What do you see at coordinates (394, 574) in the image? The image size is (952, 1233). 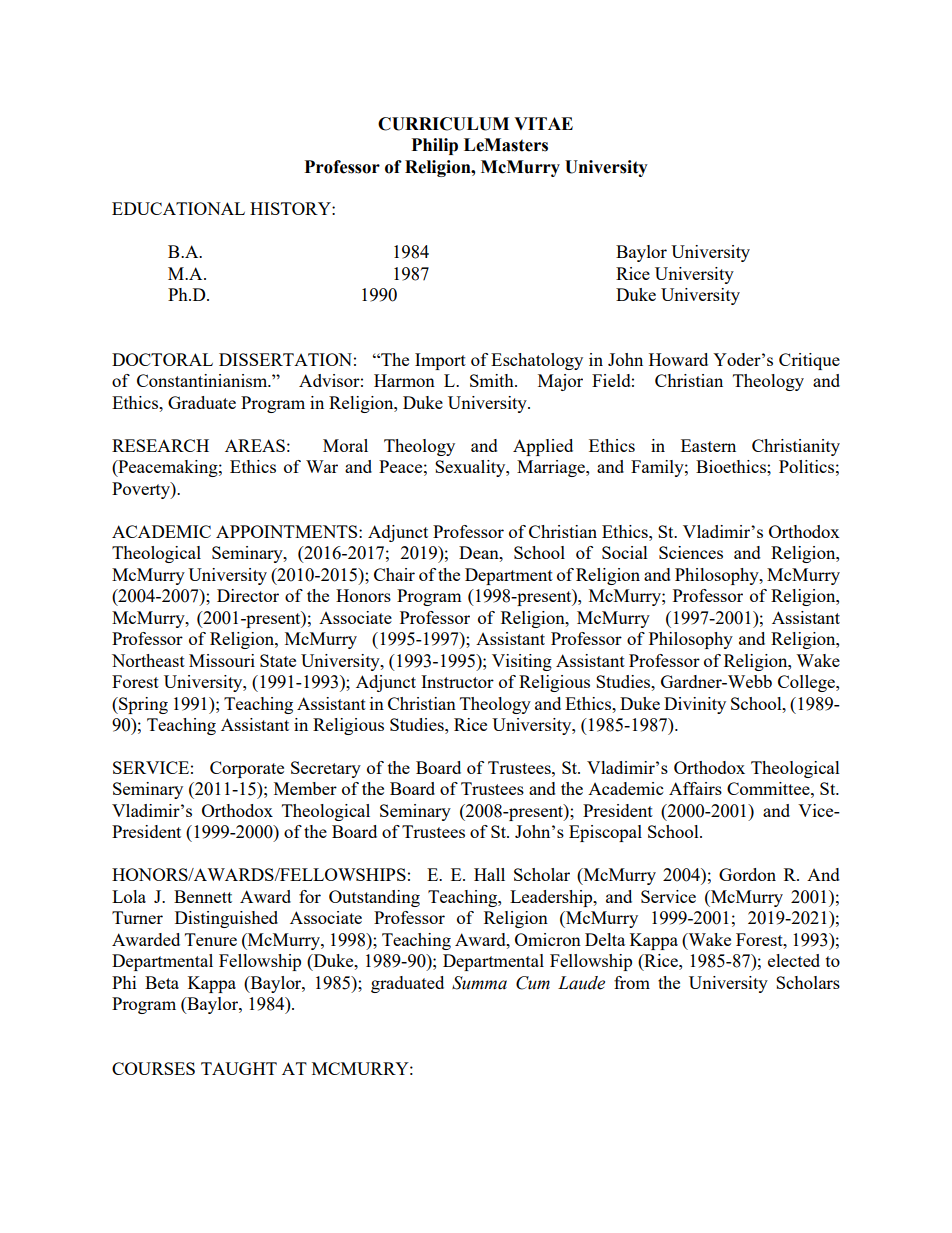 I see `Chair` at bounding box center [394, 574].
